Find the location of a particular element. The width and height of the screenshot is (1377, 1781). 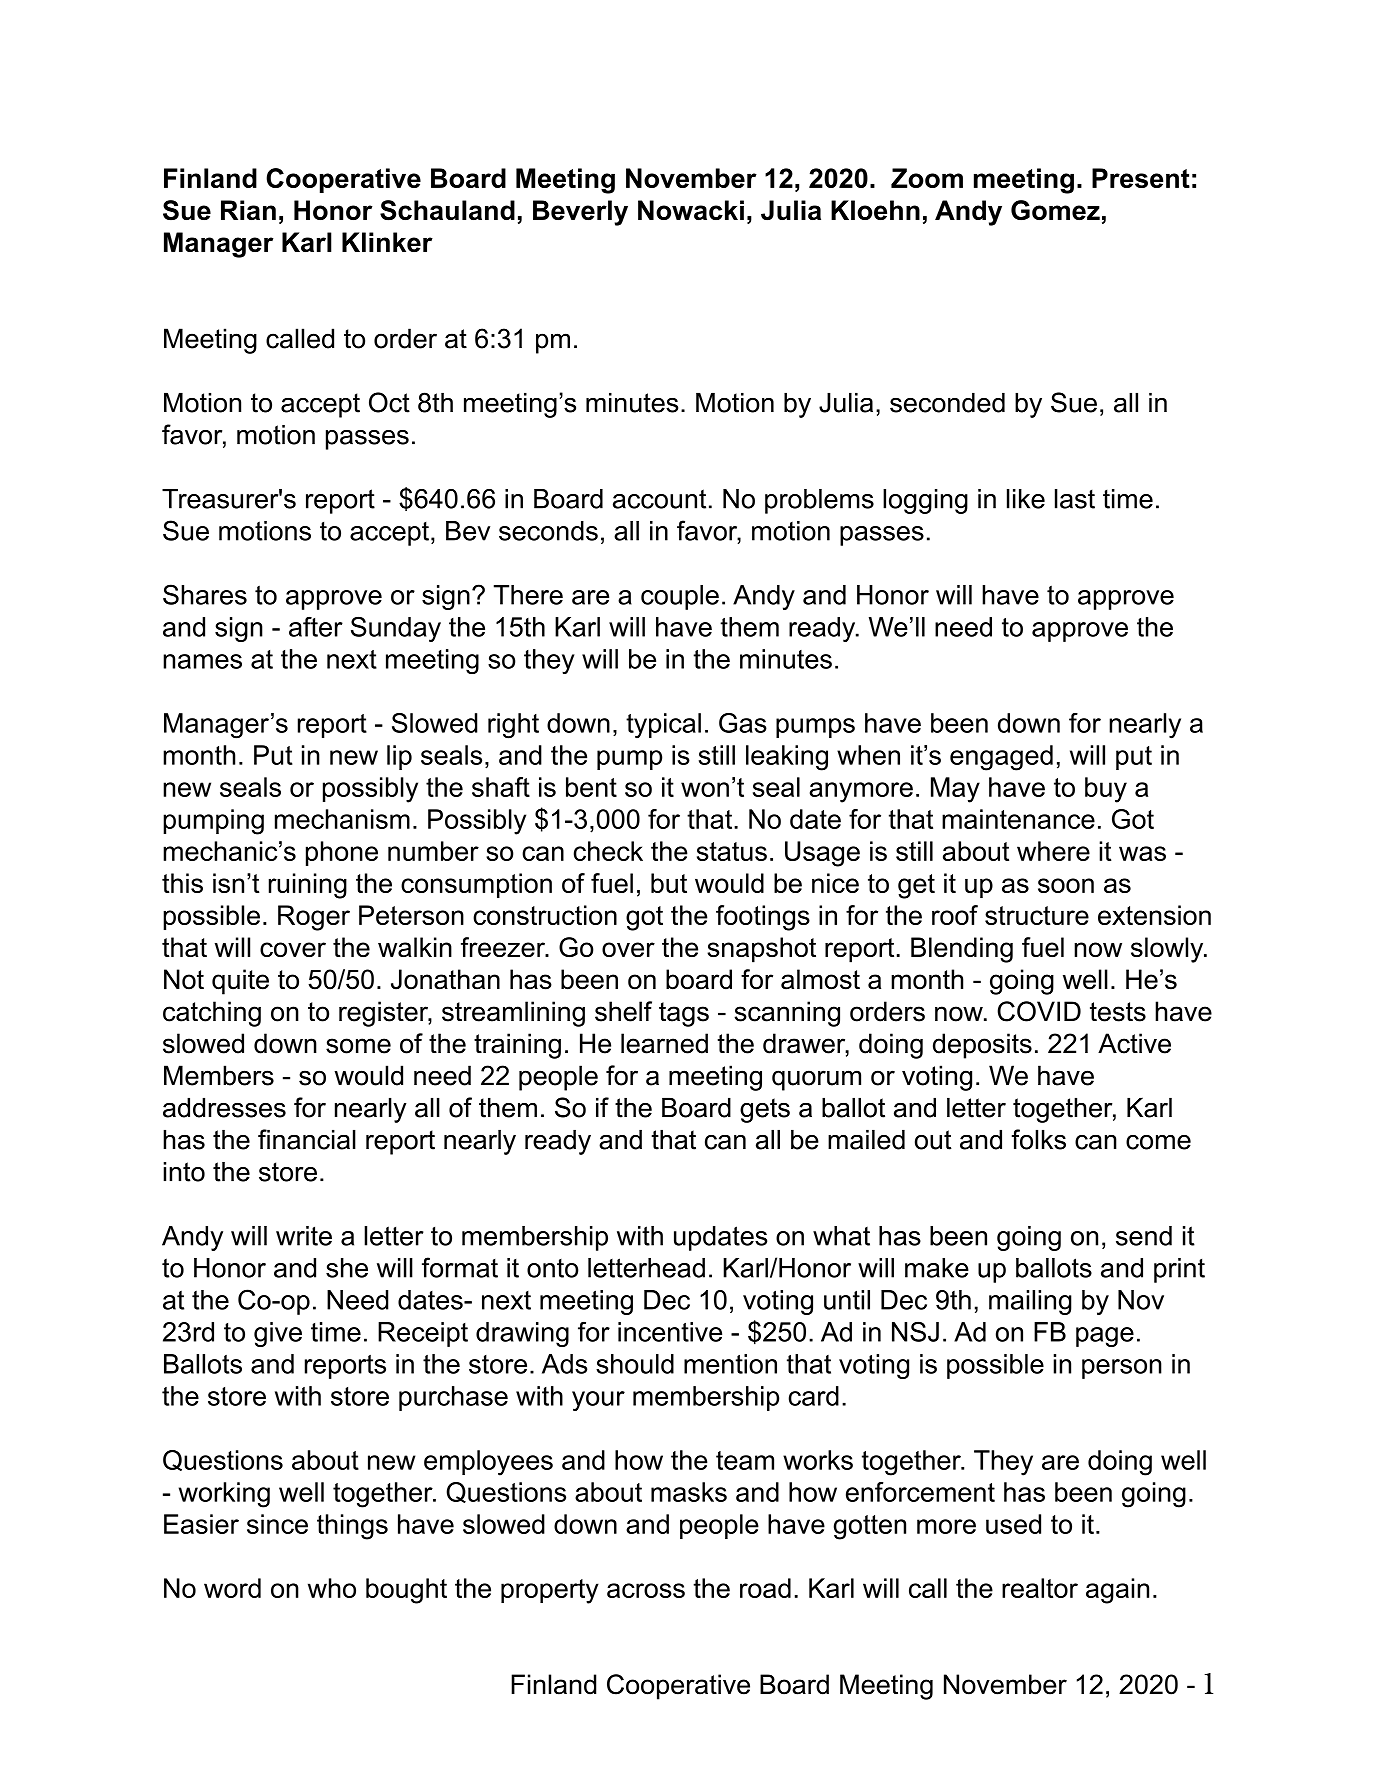

soon is located at coordinates (1066, 885).
